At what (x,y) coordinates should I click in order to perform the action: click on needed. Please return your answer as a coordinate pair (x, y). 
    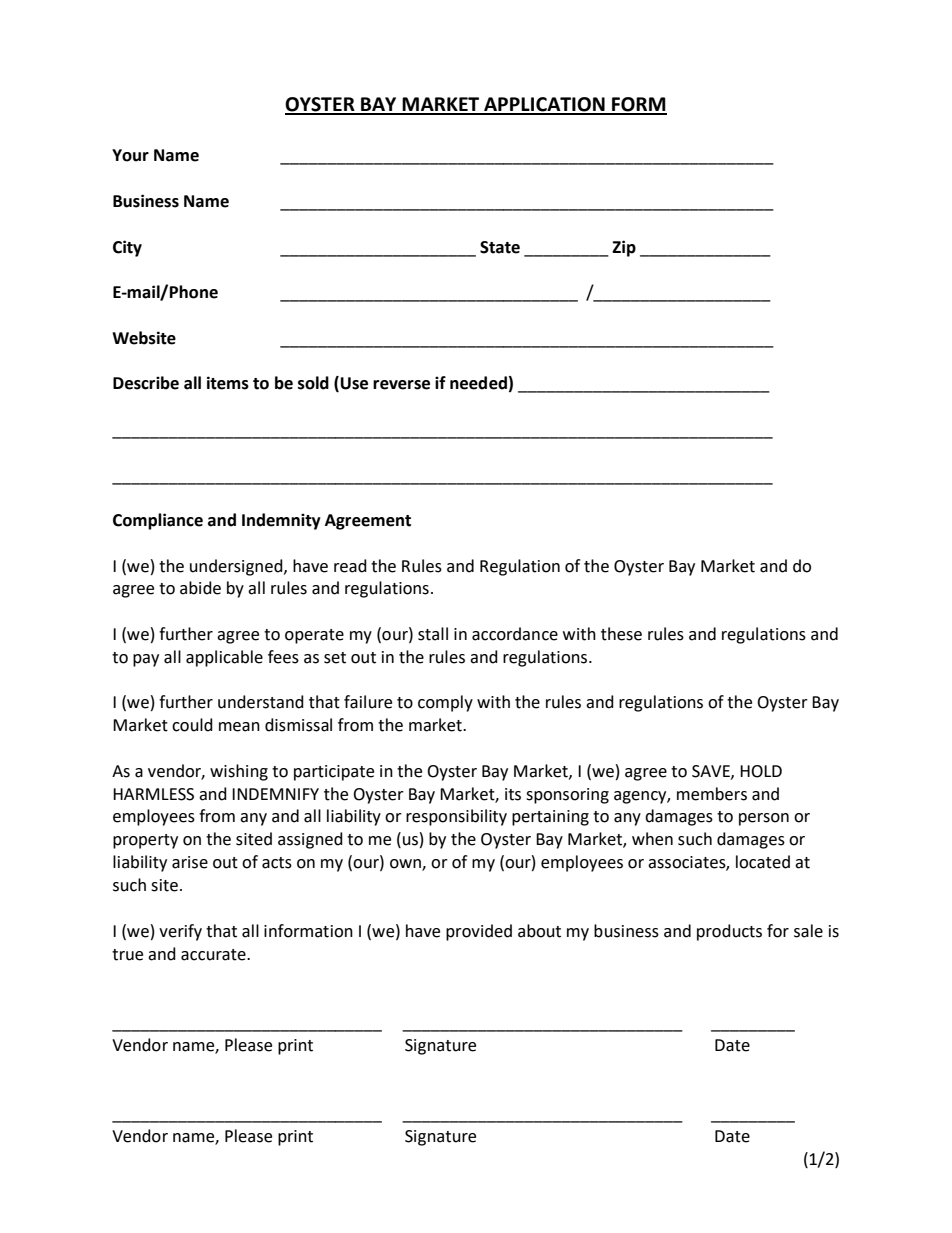
    Looking at the image, I should click on (478, 383).
